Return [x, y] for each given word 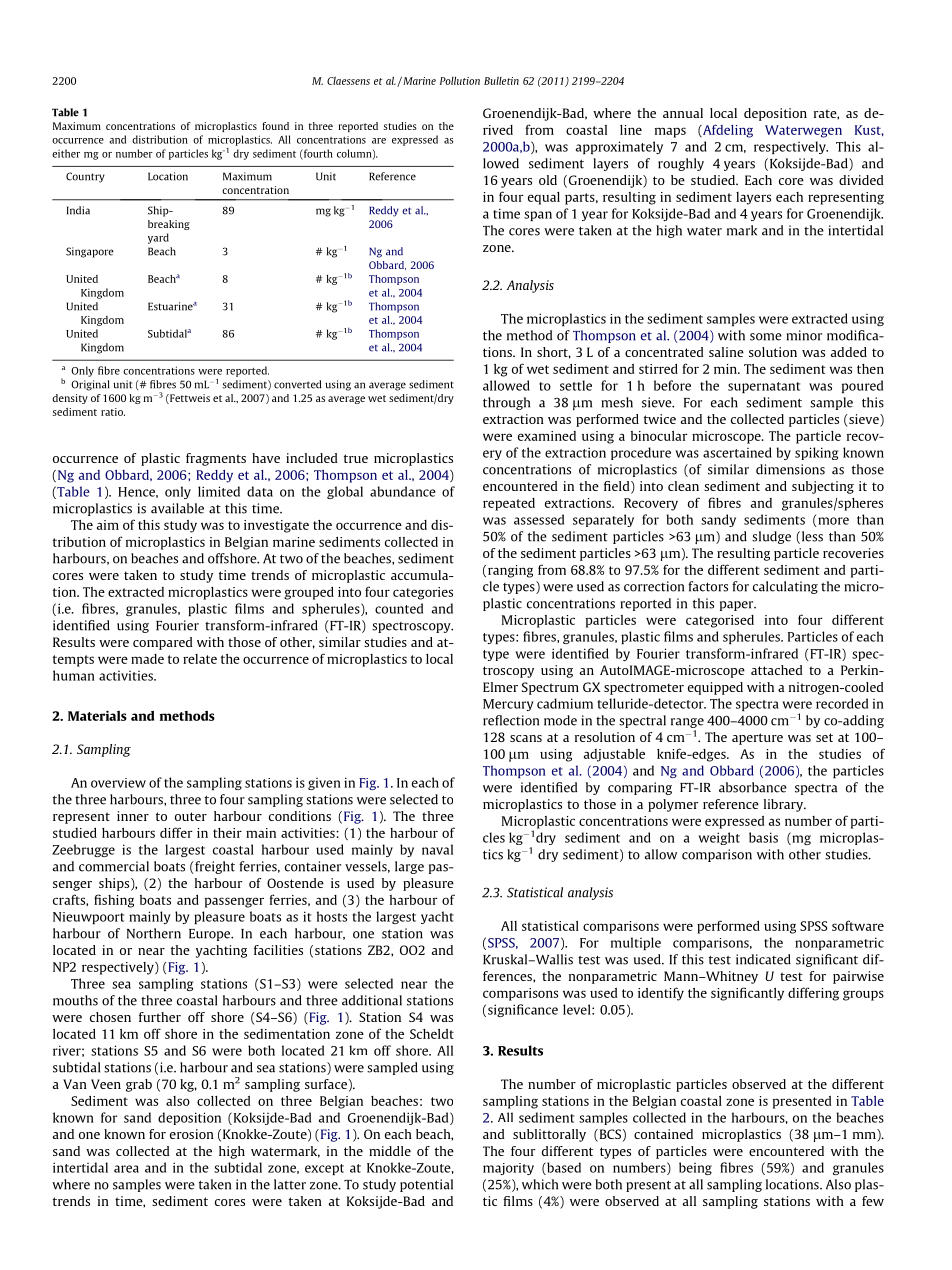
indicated [763, 959]
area [126, 1169]
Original [90, 385]
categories [423, 593]
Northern [154, 933]
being [695, 1168]
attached [777, 670]
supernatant [764, 387]
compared [163, 643]
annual [683, 113]
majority [508, 1169]
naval [437, 849]
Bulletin [501, 81]
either [66, 153]
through [506, 403]
